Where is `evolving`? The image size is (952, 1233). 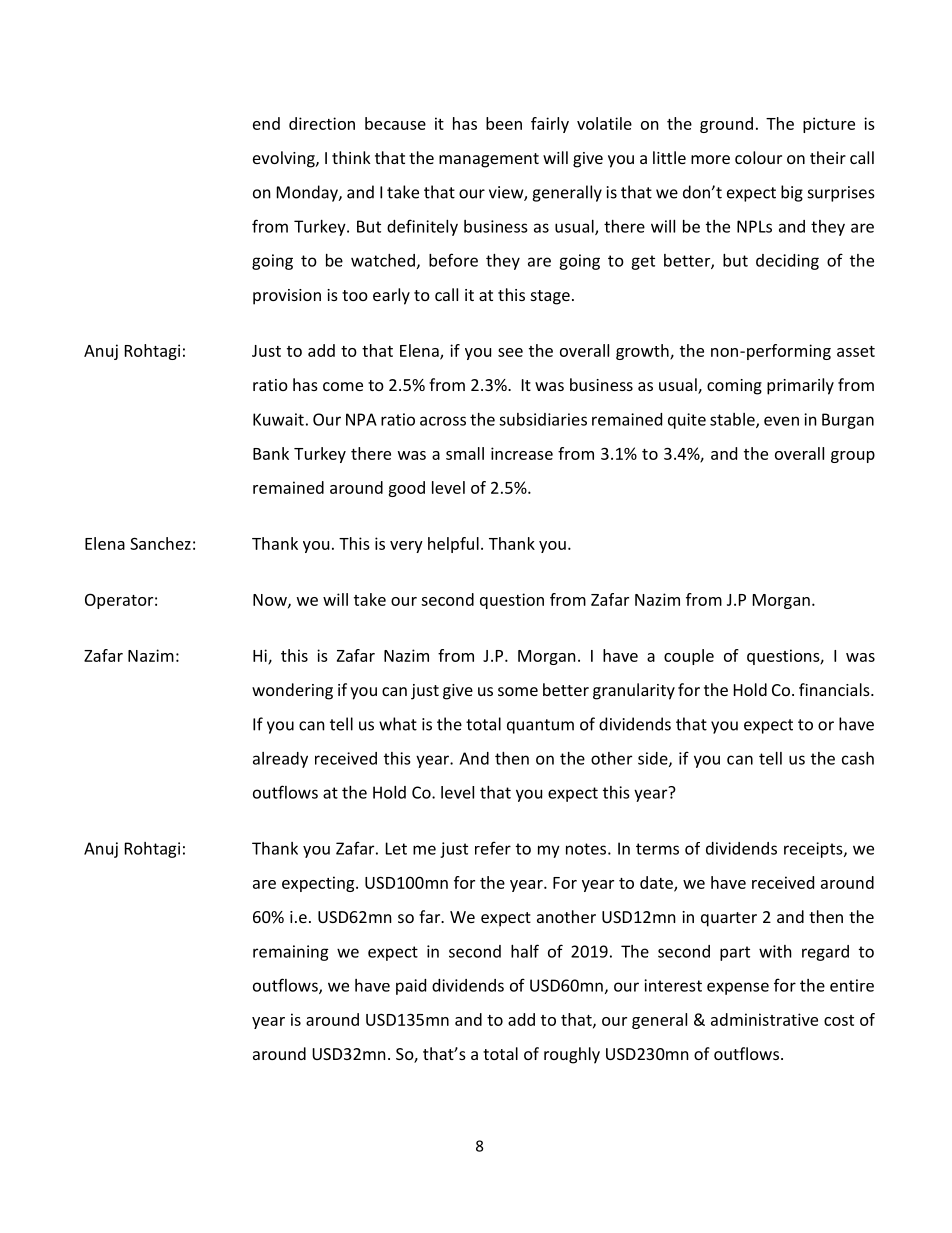 evolving is located at coordinates (285, 159).
